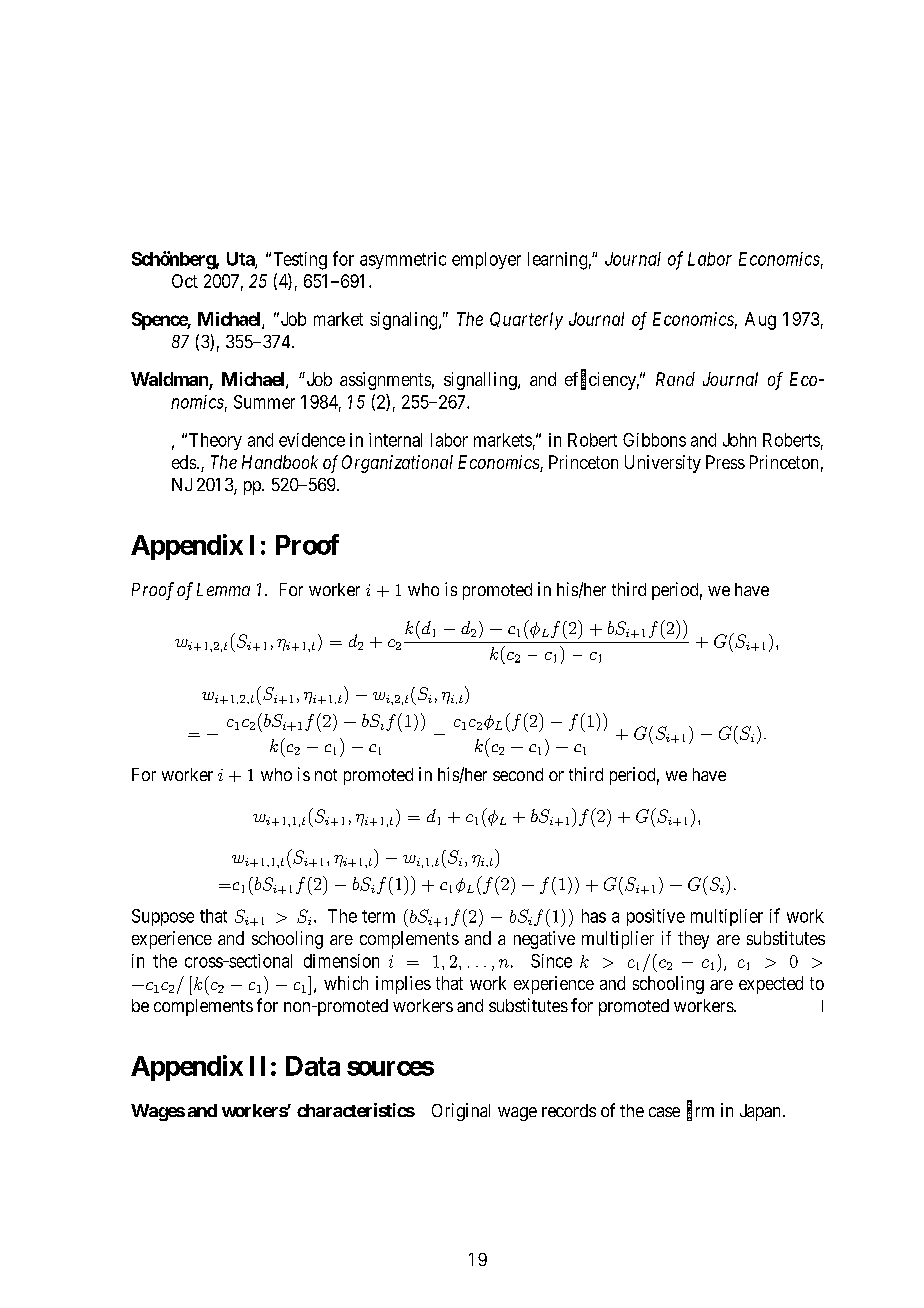 The width and height of the screenshot is (924, 1308). I want to click on employer, so click(486, 260).
